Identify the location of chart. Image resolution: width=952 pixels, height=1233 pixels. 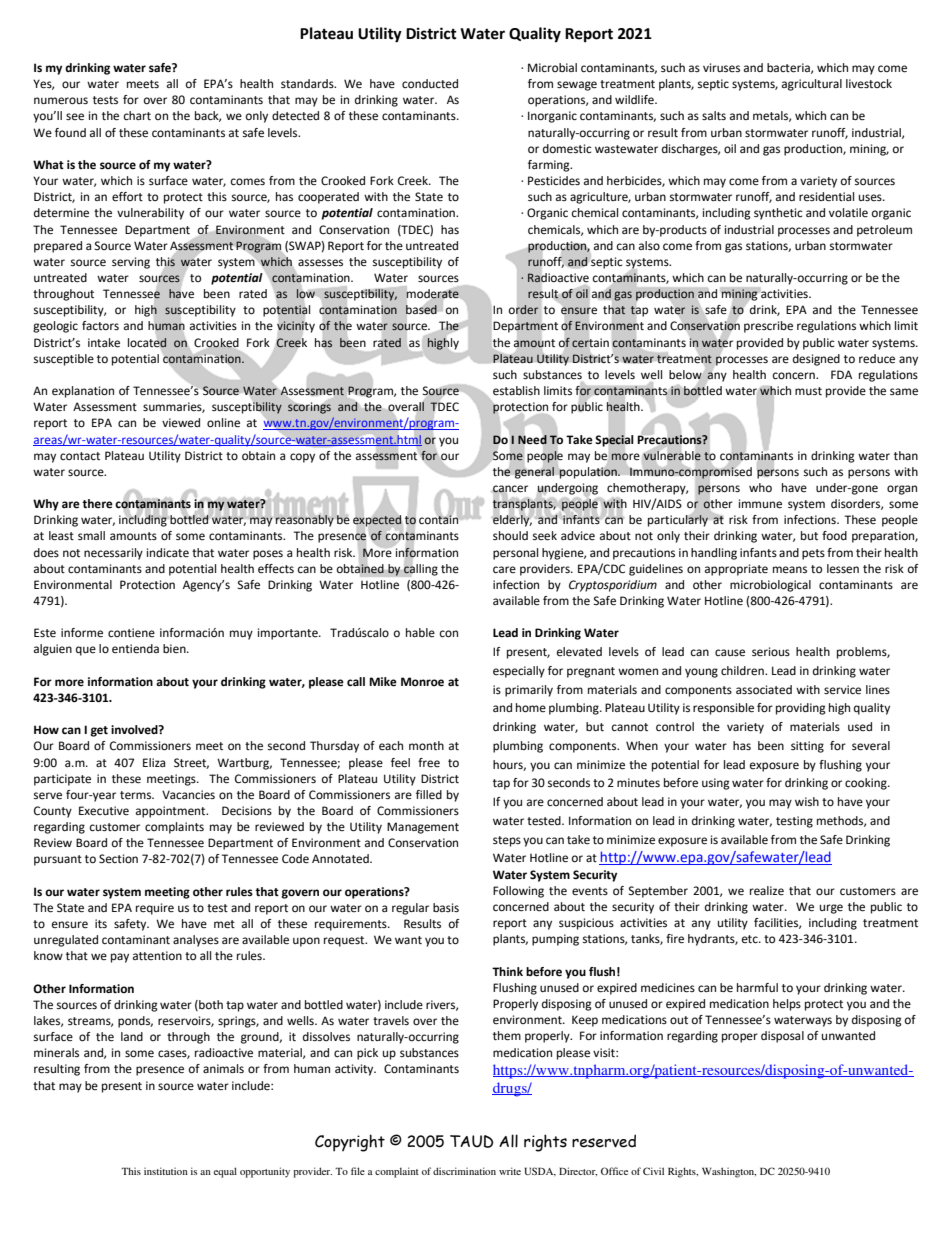
(137, 115).
